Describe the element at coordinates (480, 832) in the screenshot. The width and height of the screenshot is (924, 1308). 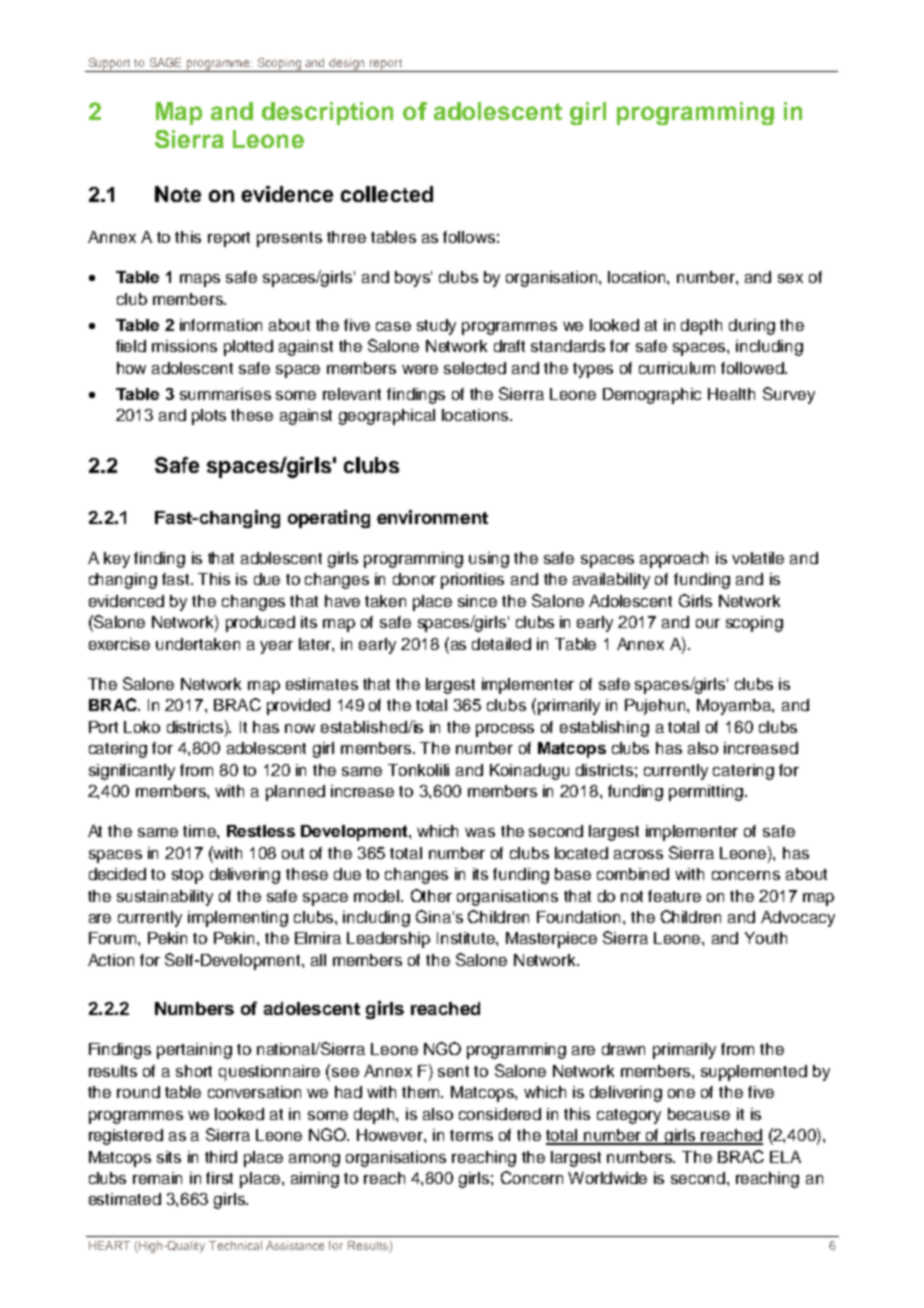
I see `was` at that location.
